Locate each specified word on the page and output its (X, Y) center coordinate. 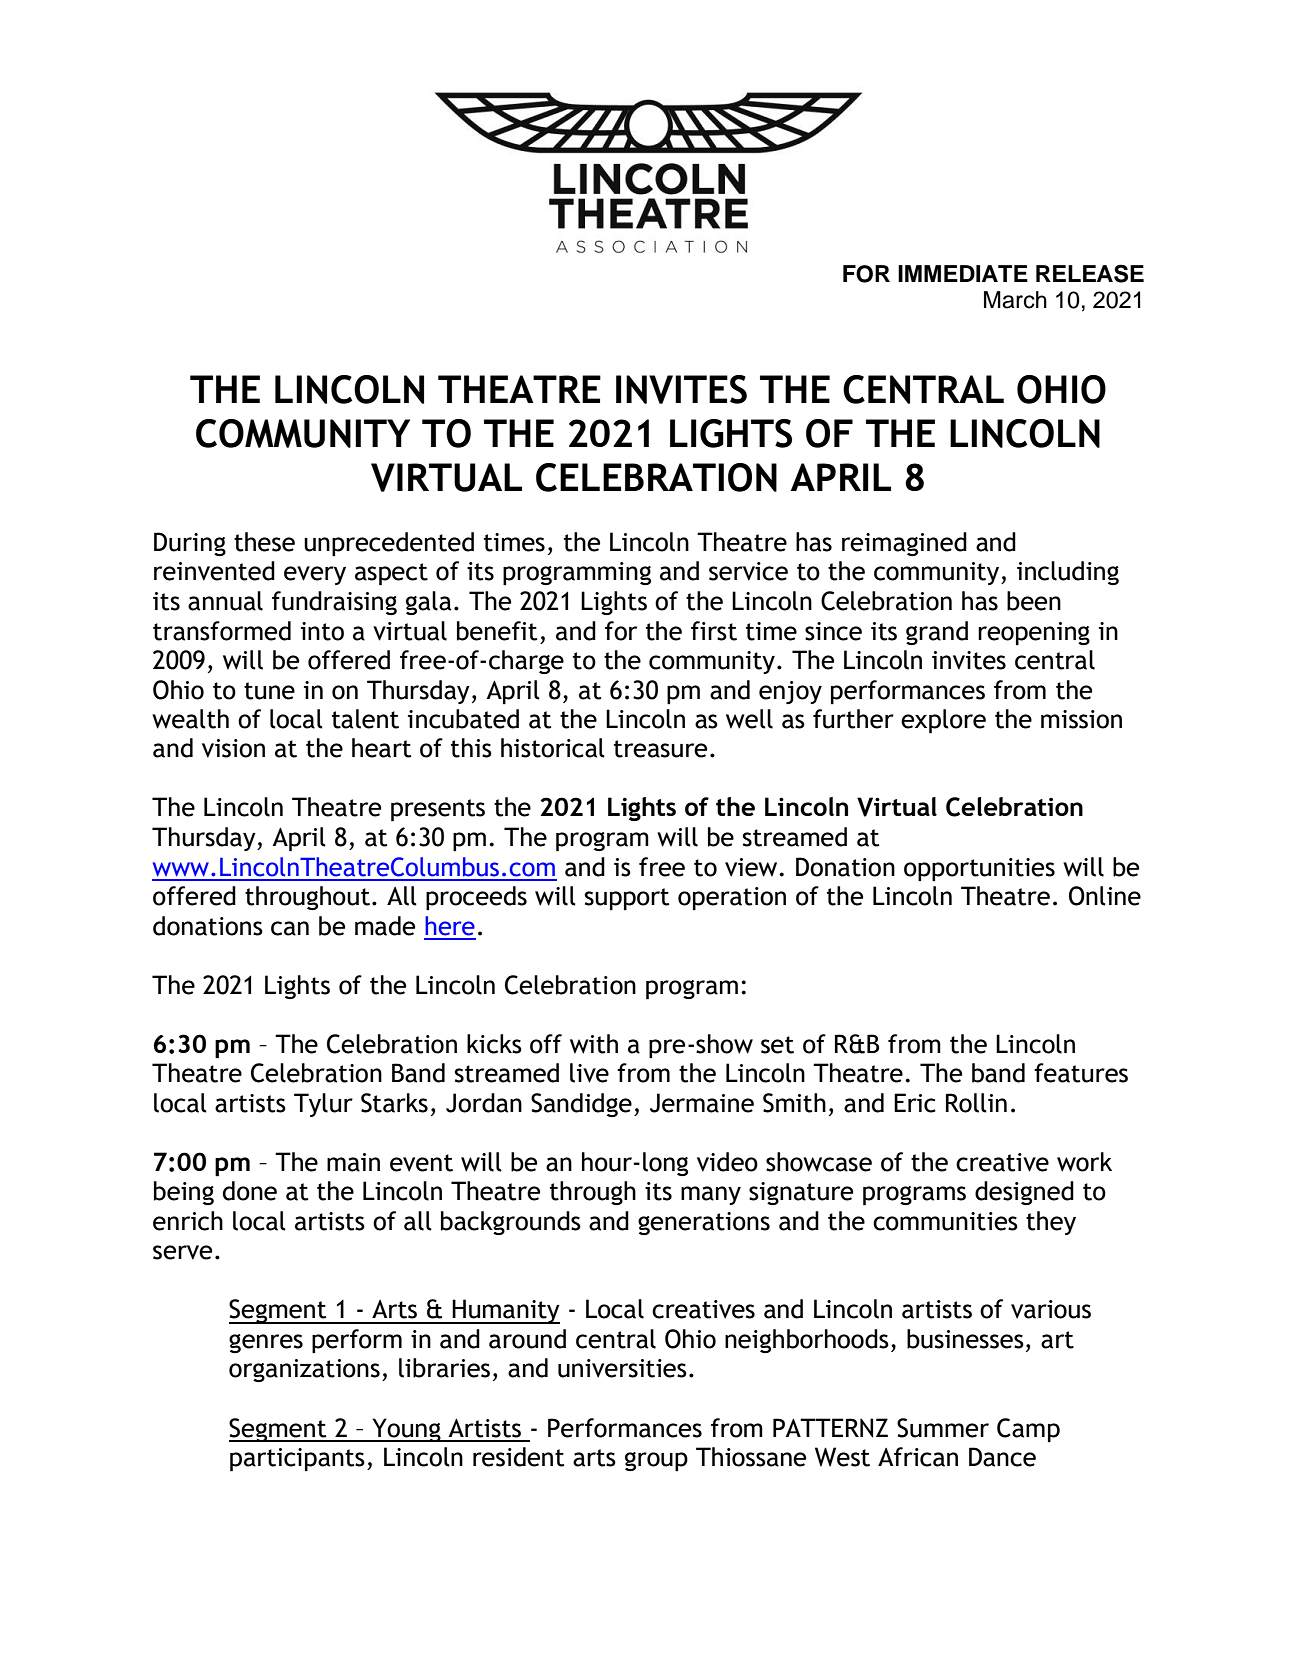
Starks (394, 1103)
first (714, 631)
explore (943, 721)
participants (297, 1460)
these (264, 542)
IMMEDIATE (963, 273)
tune (269, 691)
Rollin (976, 1103)
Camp (1028, 1430)
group (656, 1462)
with (594, 1044)
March (1015, 300)
